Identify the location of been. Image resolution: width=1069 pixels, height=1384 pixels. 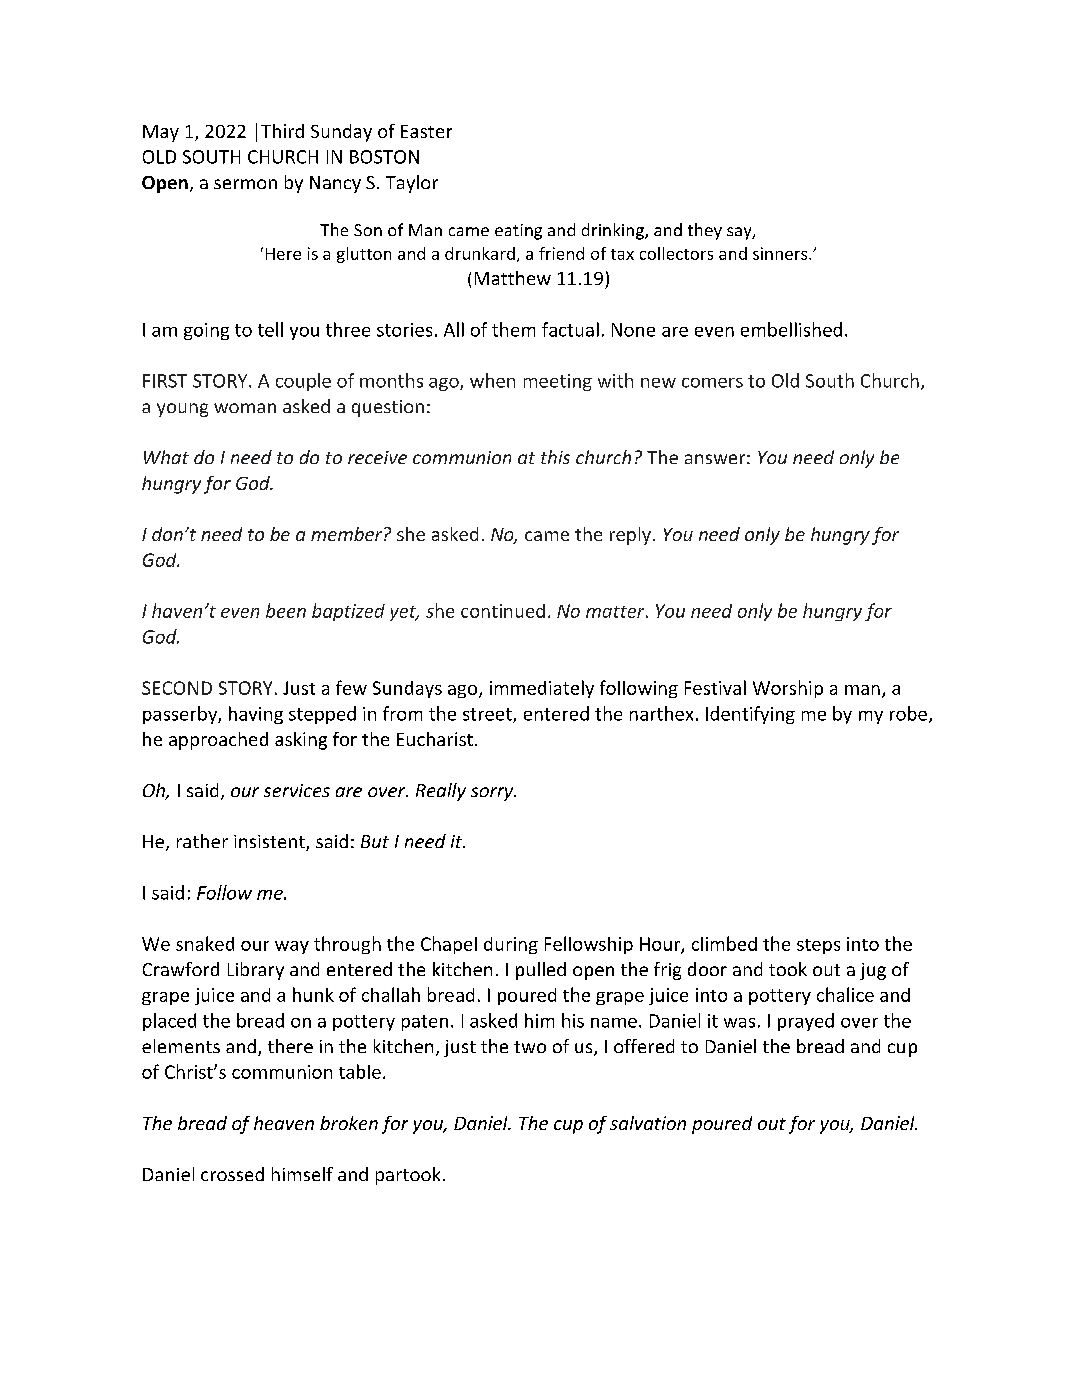
(286, 610).
